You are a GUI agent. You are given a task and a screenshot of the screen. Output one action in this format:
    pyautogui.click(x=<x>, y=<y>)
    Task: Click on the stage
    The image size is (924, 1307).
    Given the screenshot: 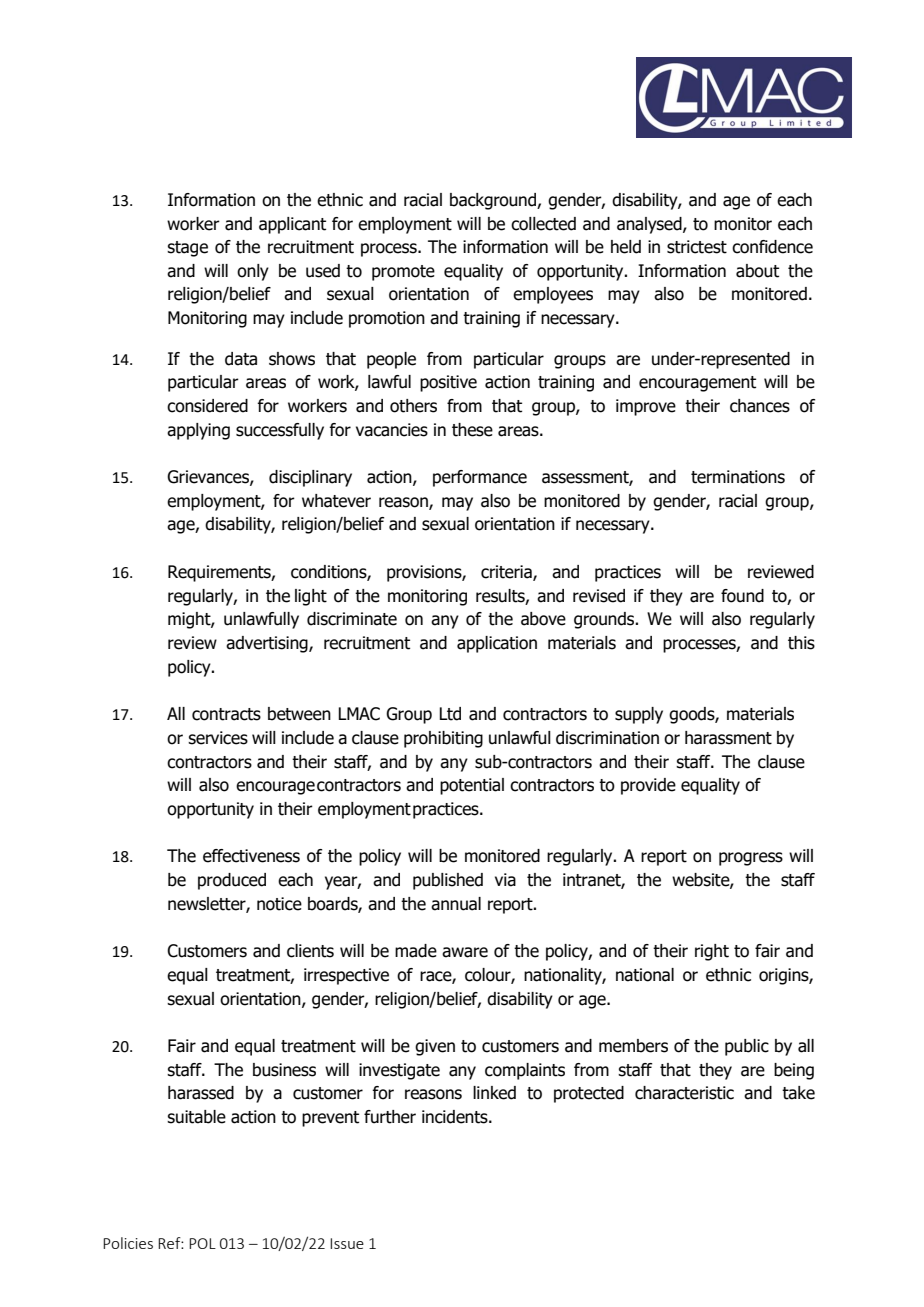 What is the action you would take?
    pyautogui.click(x=187, y=249)
